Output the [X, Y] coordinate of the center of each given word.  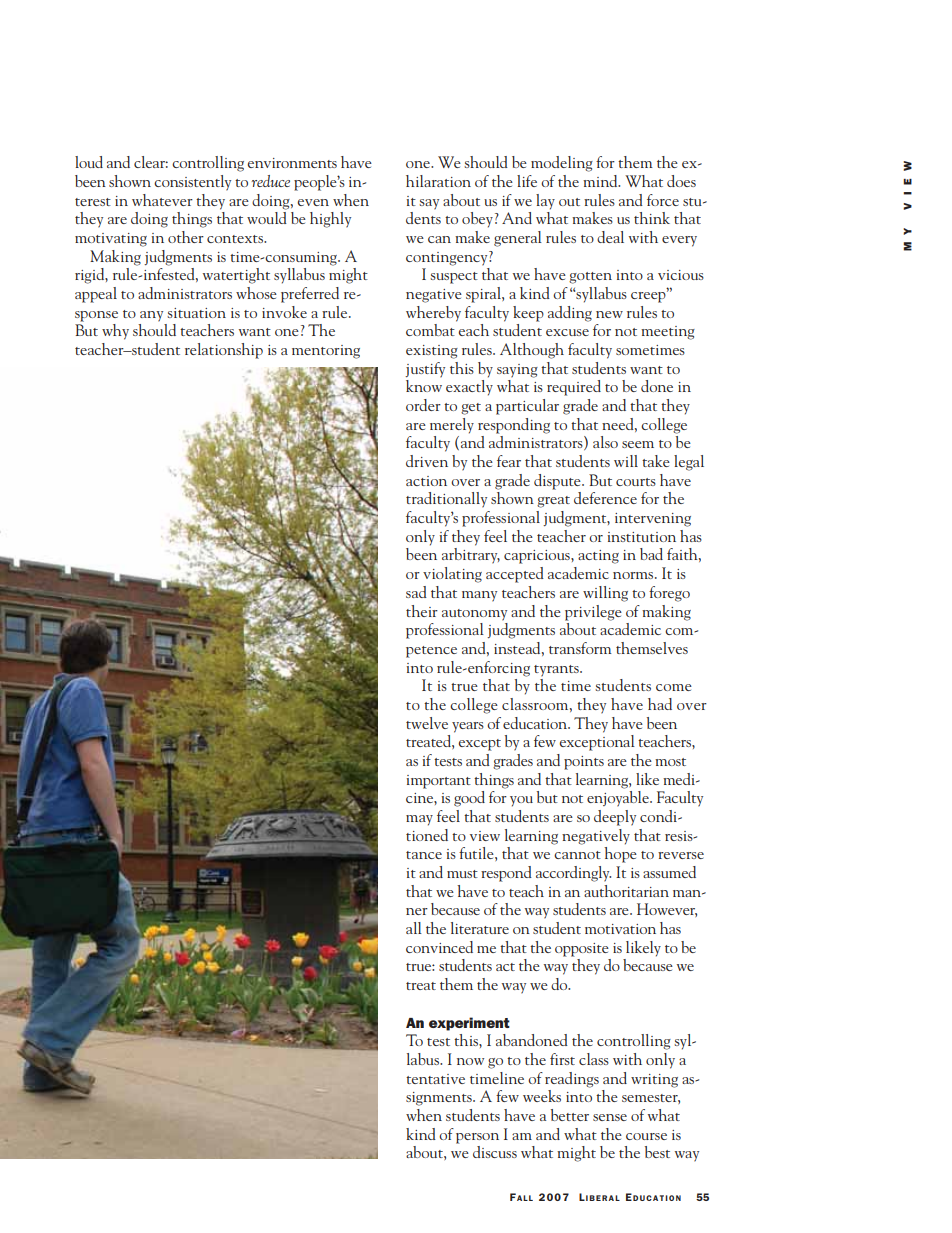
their [422, 611]
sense [610, 1117]
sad [416, 592]
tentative [435, 1079]
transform [580, 648]
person [477, 1138]
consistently [192, 183]
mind [601, 181]
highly [330, 220]
